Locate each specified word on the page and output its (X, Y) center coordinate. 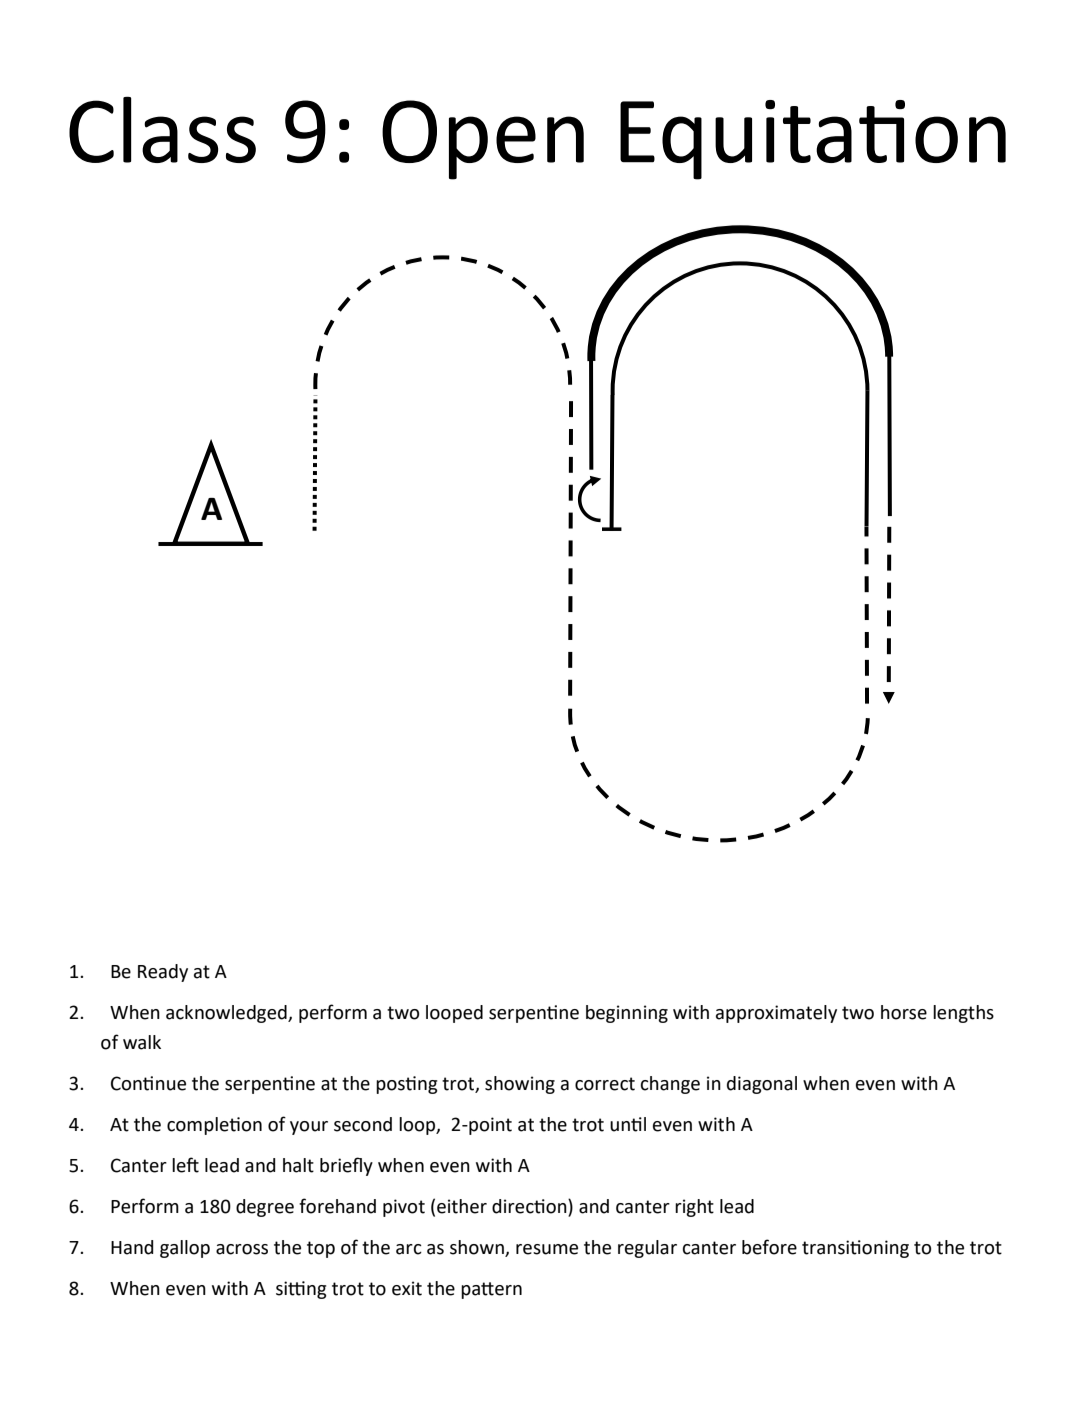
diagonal (762, 1085)
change (670, 1085)
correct (605, 1084)
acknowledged (227, 1014)
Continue (148, 1083)
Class (162, 129)
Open (483, 140)
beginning (627, 1014)
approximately (776, 1014)
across (242, 1249)
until (628, 1124)
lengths (963, 1014)
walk (142, 1042)
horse (904, 1012)
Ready (163, 973)
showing (520, 1085)
